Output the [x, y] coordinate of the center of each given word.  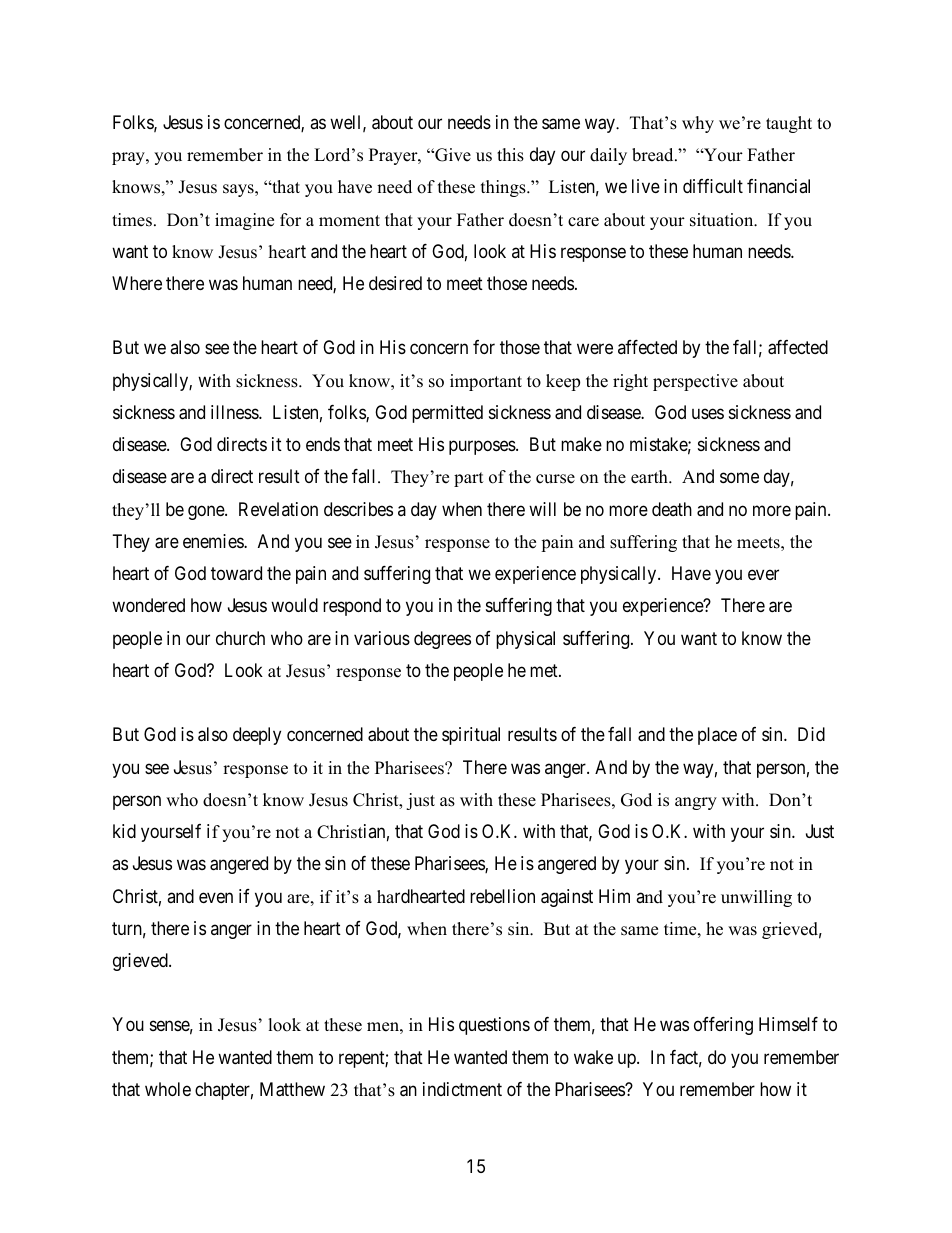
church [240, 638]
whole [168, 1089]
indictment [462, 1089]
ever [763, 575]
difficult [713, 186]
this [510, 155]
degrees [442, 640]
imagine [244, 221]
